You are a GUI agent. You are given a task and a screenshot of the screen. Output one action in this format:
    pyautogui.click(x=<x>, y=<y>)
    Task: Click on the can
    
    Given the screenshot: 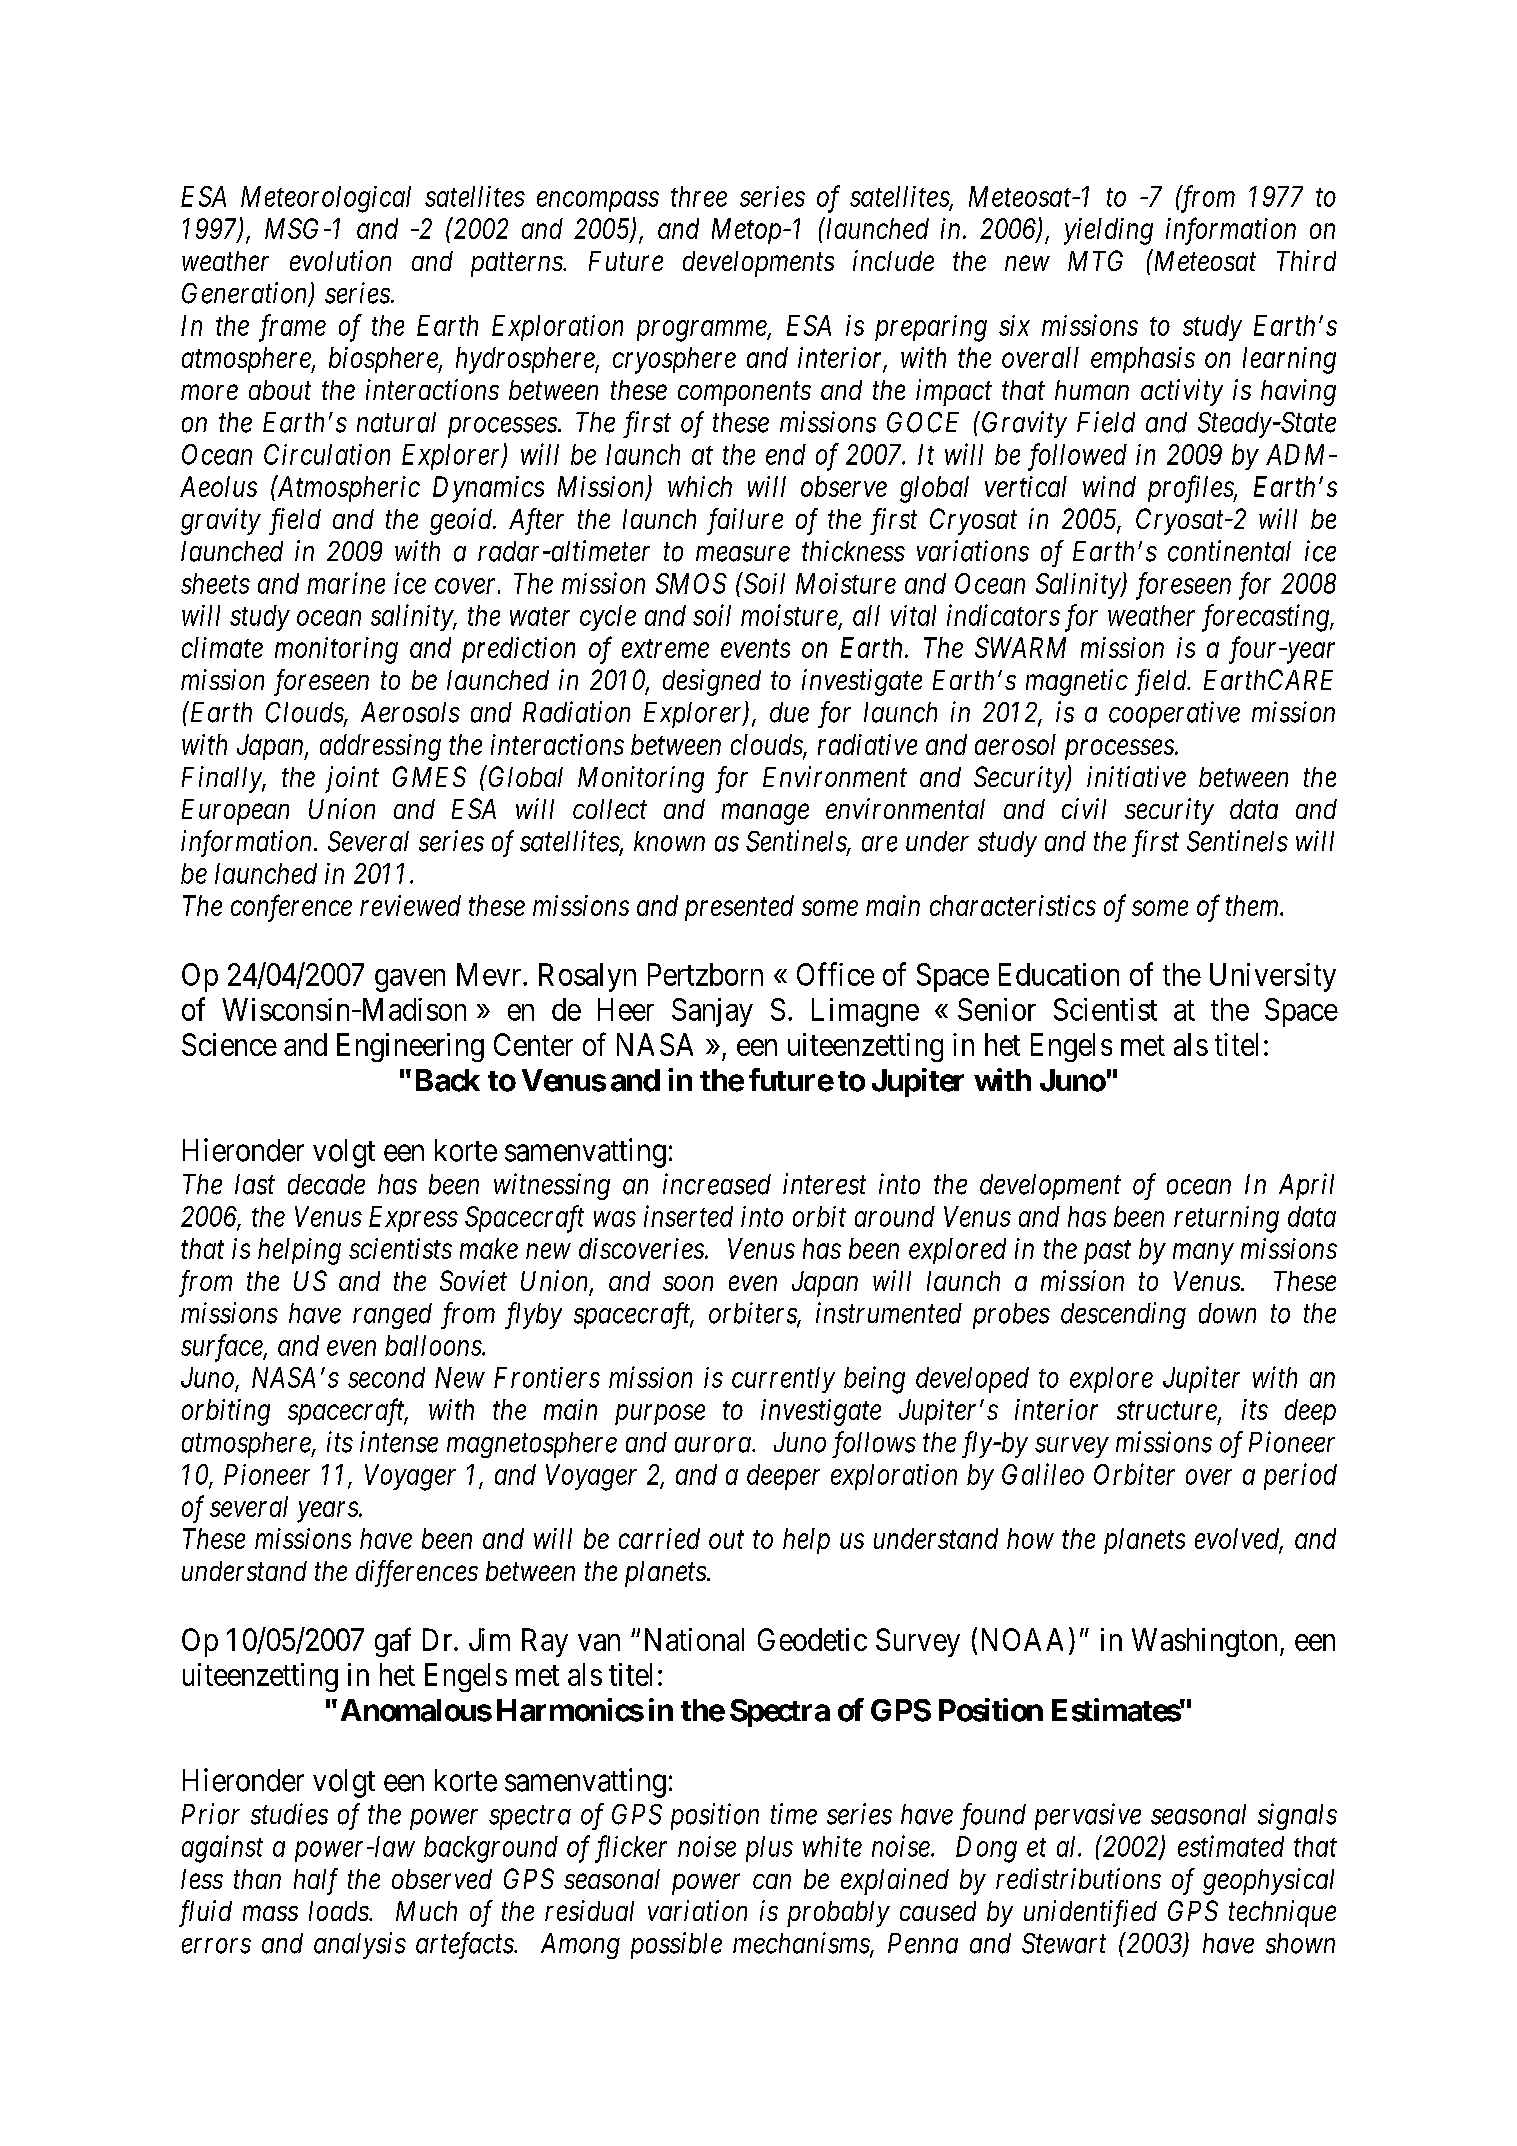 What is the action you would take?
    pyautogui.click(x=772, y=1881)
